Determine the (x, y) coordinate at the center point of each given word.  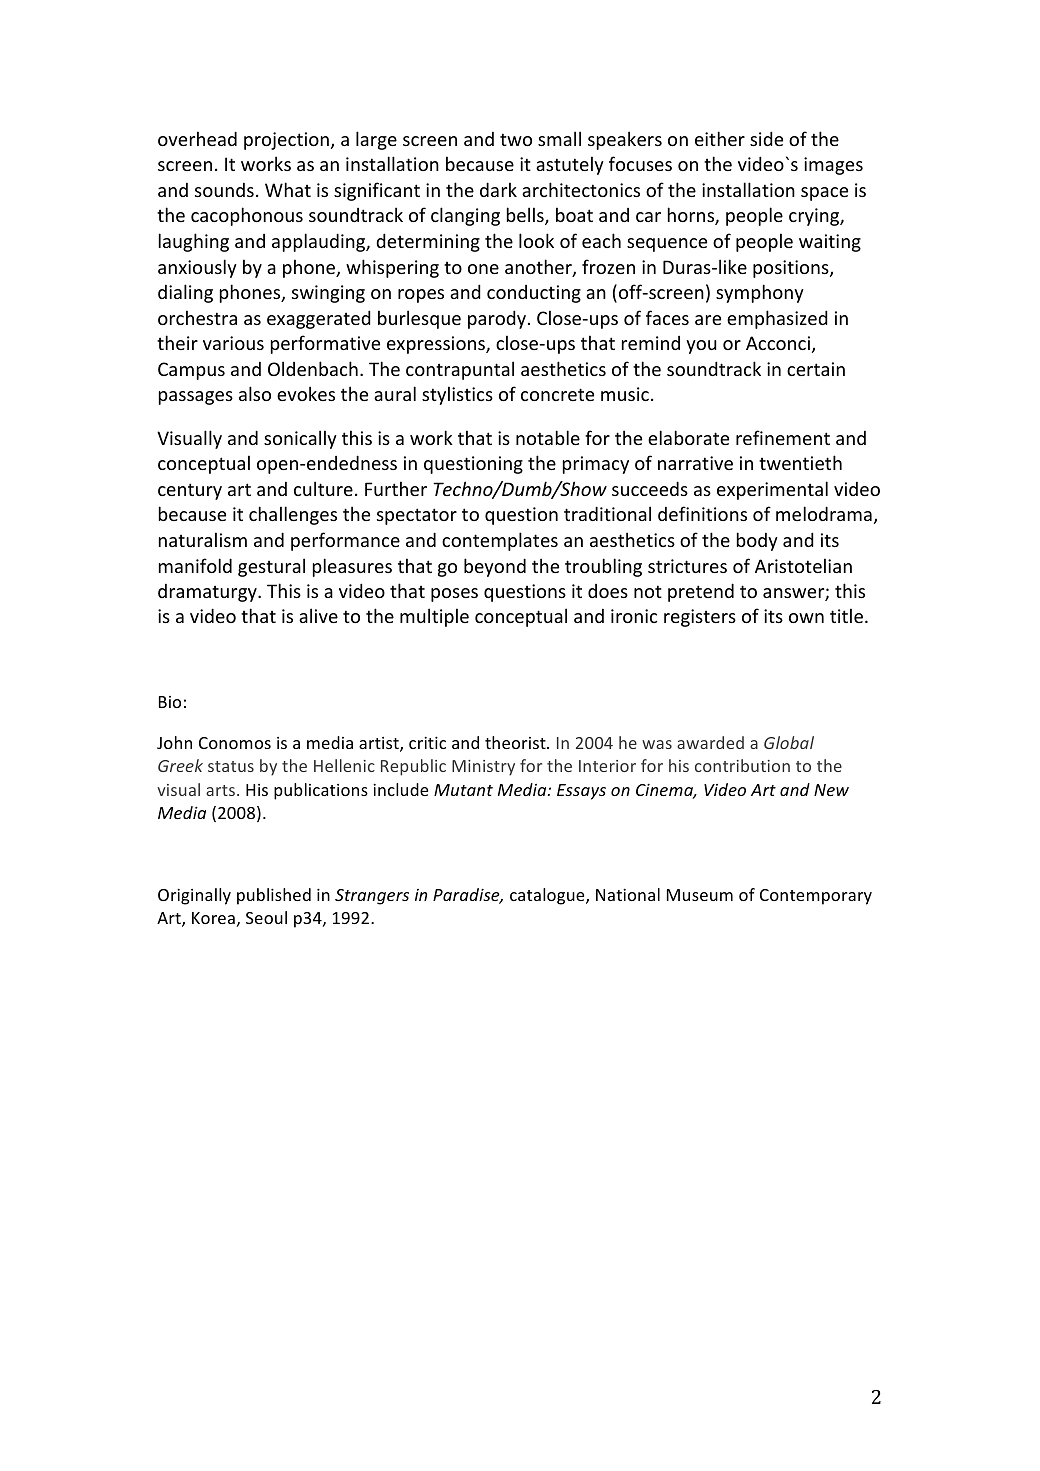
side (766, 138)
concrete (557, 394)
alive (318, 615)
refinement (783, 437)
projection (286, 141)
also (255, 393)
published (274, 896)
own (806, 618)
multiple (434, 617)
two (516, 139)
